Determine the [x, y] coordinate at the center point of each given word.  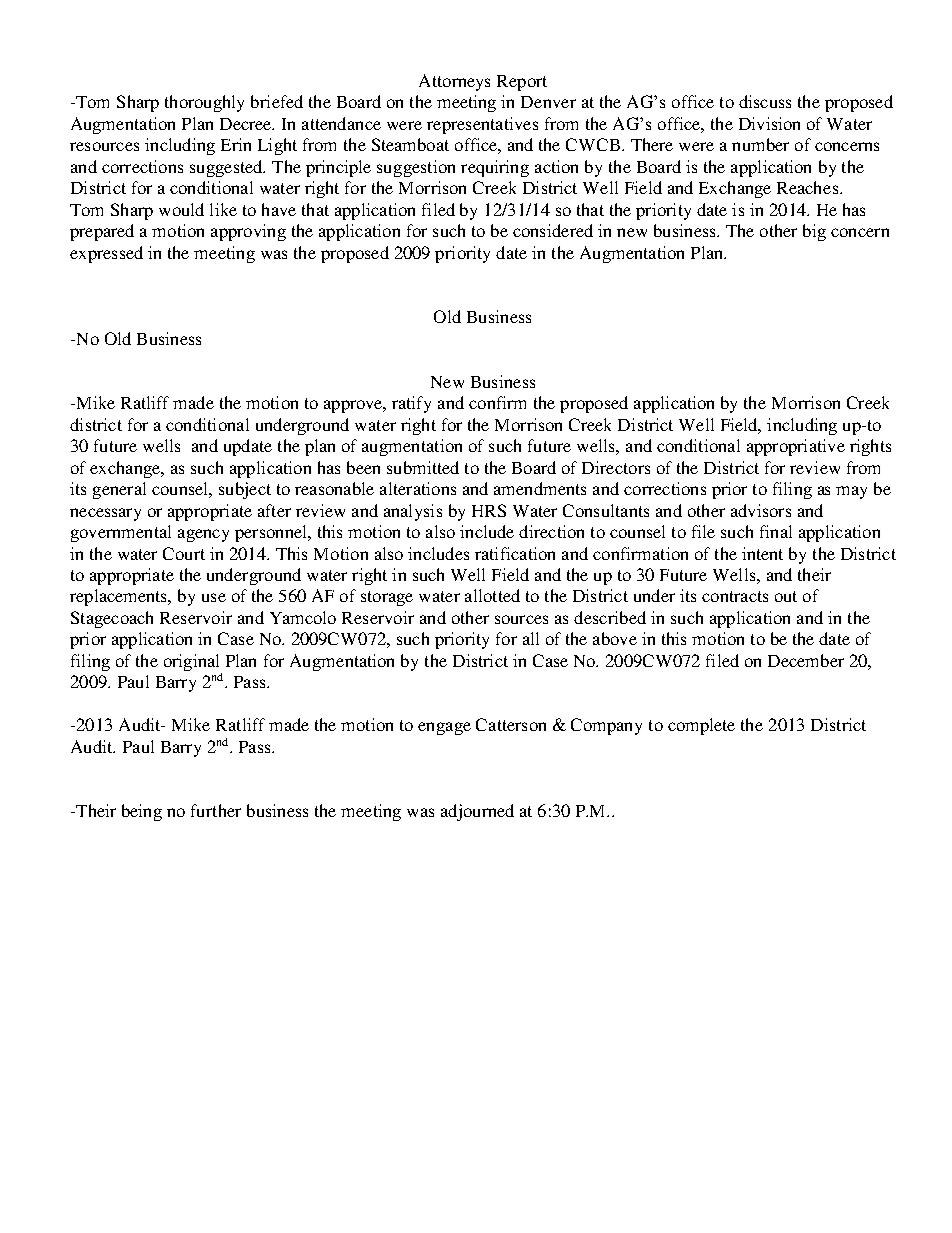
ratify [411, 404]
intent [762, 553]
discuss [765, 101]
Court [184, 553]
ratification [515, 553]
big [814, 232]
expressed [106, 254]
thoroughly [204, 103]
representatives [482, 125]
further [216, 810]
